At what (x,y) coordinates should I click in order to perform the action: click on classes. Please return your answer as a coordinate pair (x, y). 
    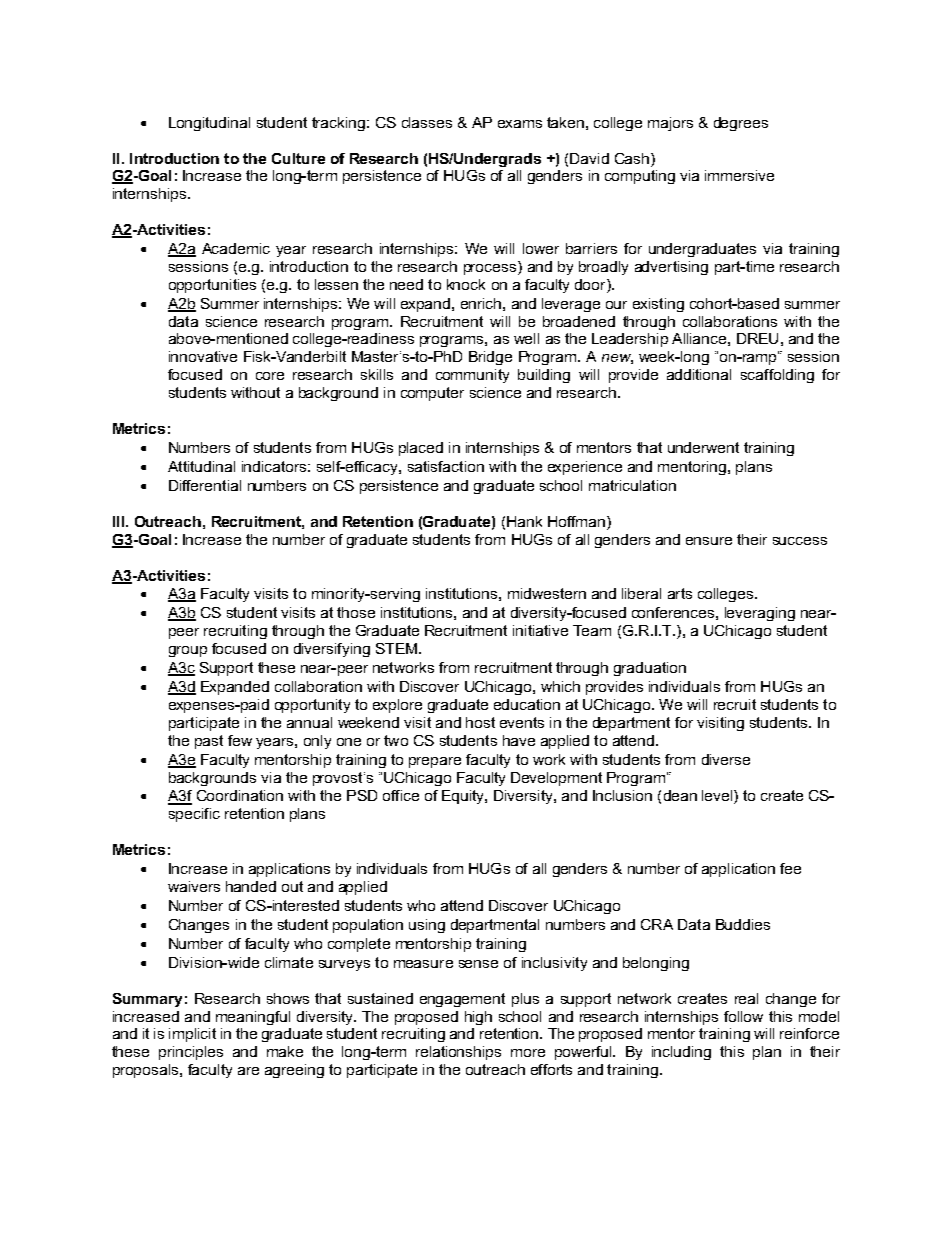
    Looking at the image, I should click on (427, 122).
